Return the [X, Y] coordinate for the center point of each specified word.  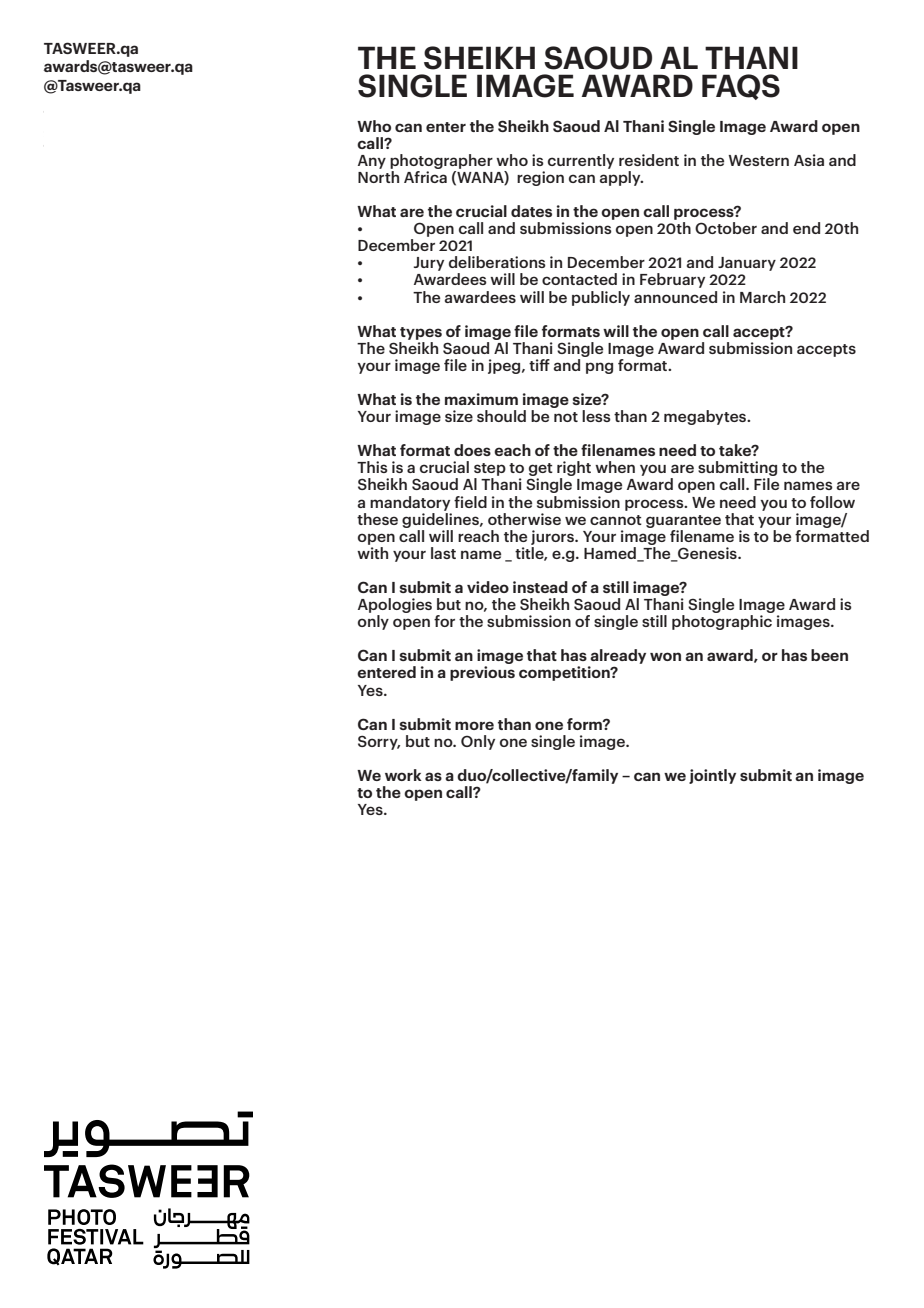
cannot [616, 520]
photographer [441, 161]
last [443, 553]
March [762, 297]
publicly [601, 298]
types [421, 333]
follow [832, 502]
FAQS [741, 87]
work [403, 775]
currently [581, 161]
